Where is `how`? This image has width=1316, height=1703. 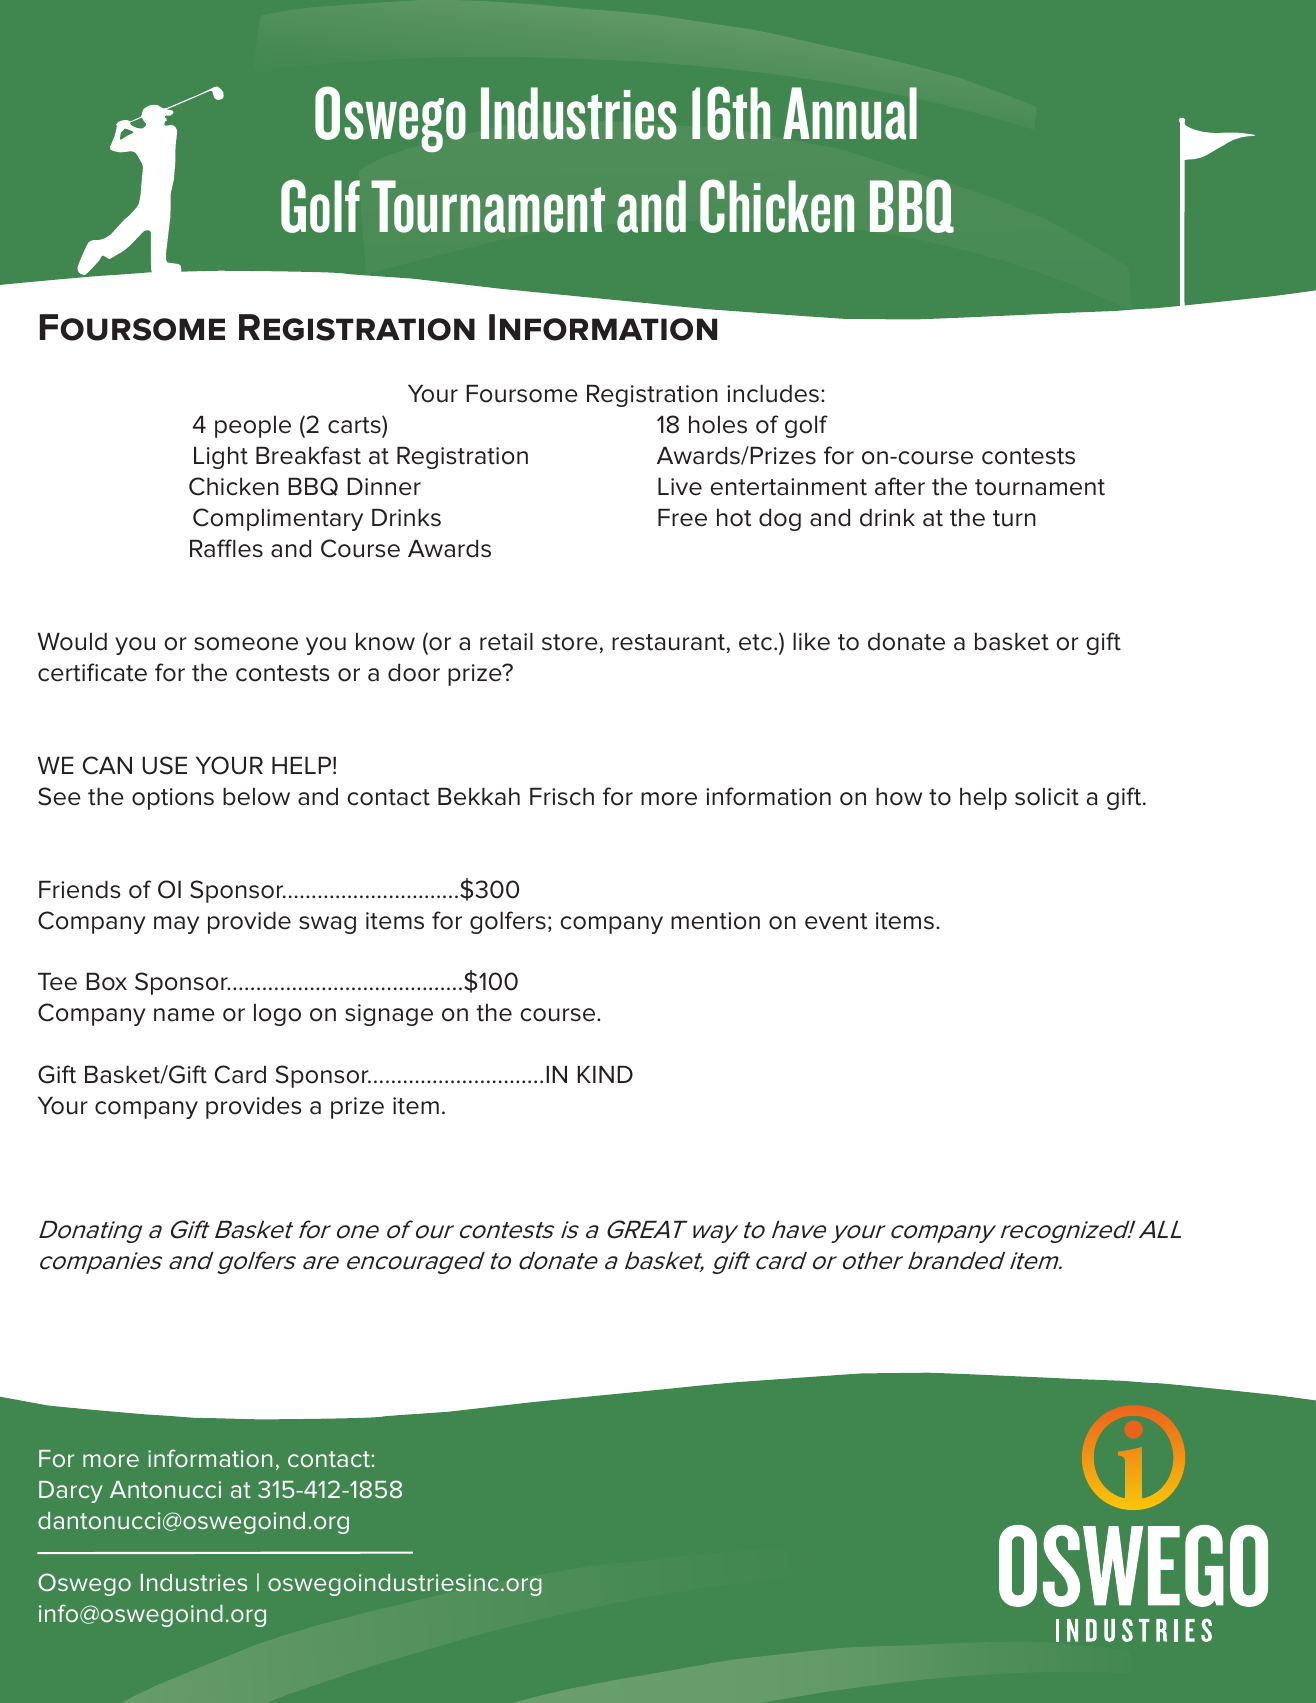
how is located at coordinates (899, 797).
